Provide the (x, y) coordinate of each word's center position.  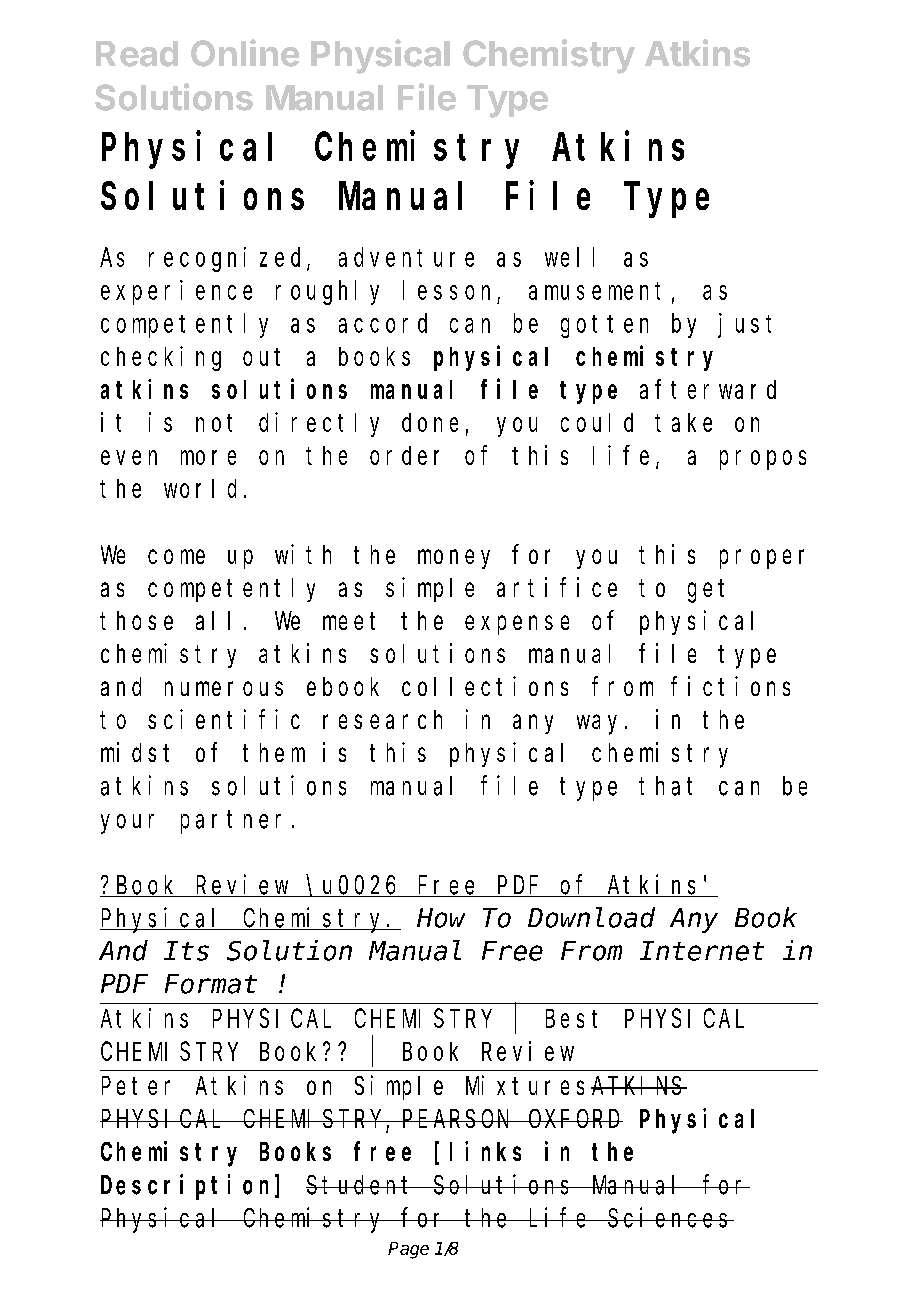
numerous (224, 689)
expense (517, 625)
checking (161, 358)
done (430, 422)
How (441, 919)
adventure (406, 257)
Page (408, 1250)
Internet (702, 952)
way (597, 725)
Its (186, 952)
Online (245, 53)
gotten (604, 326)
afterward (708, 389)
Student (361, 1185)
